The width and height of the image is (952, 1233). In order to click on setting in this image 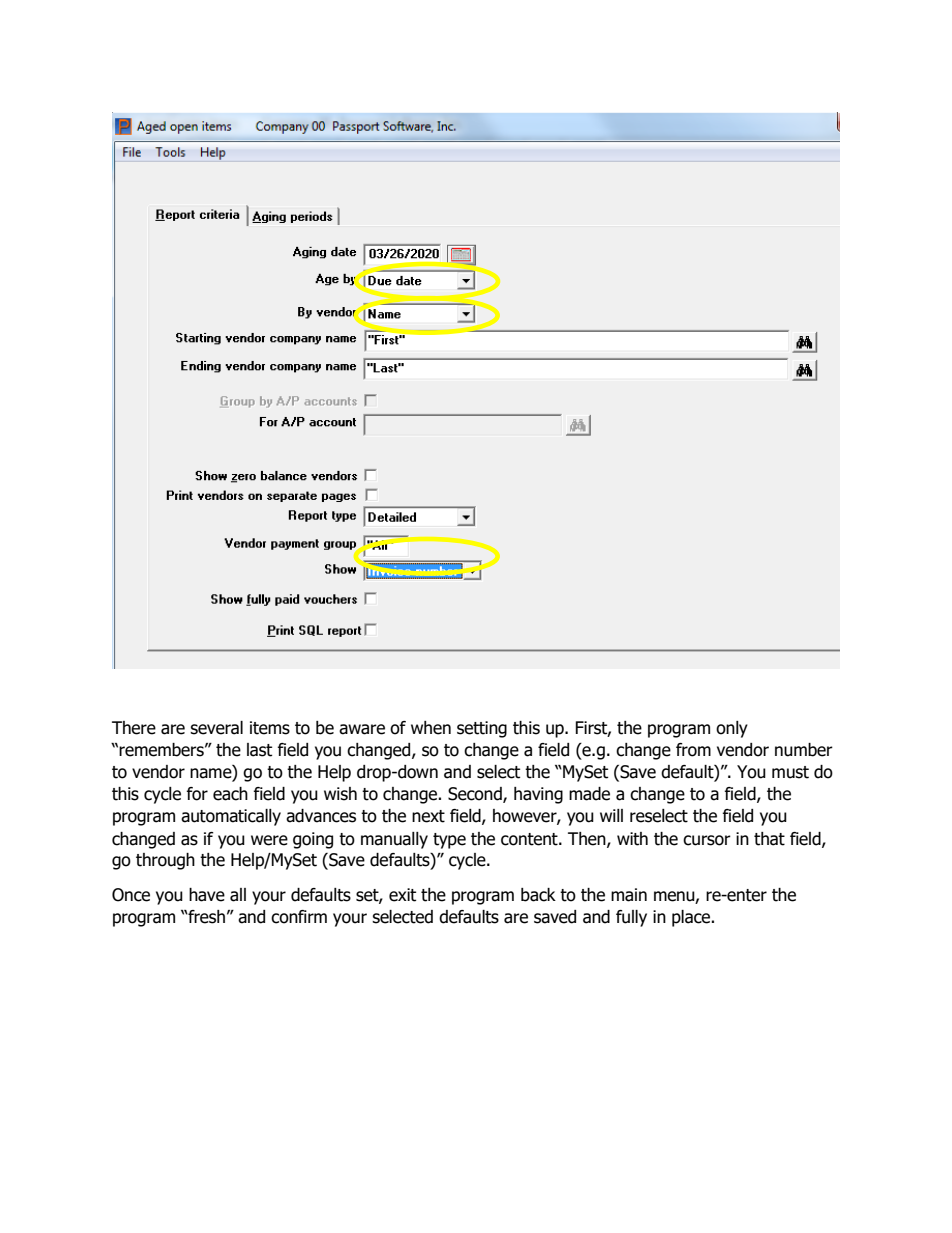, I will do `click(482, 729)`.
